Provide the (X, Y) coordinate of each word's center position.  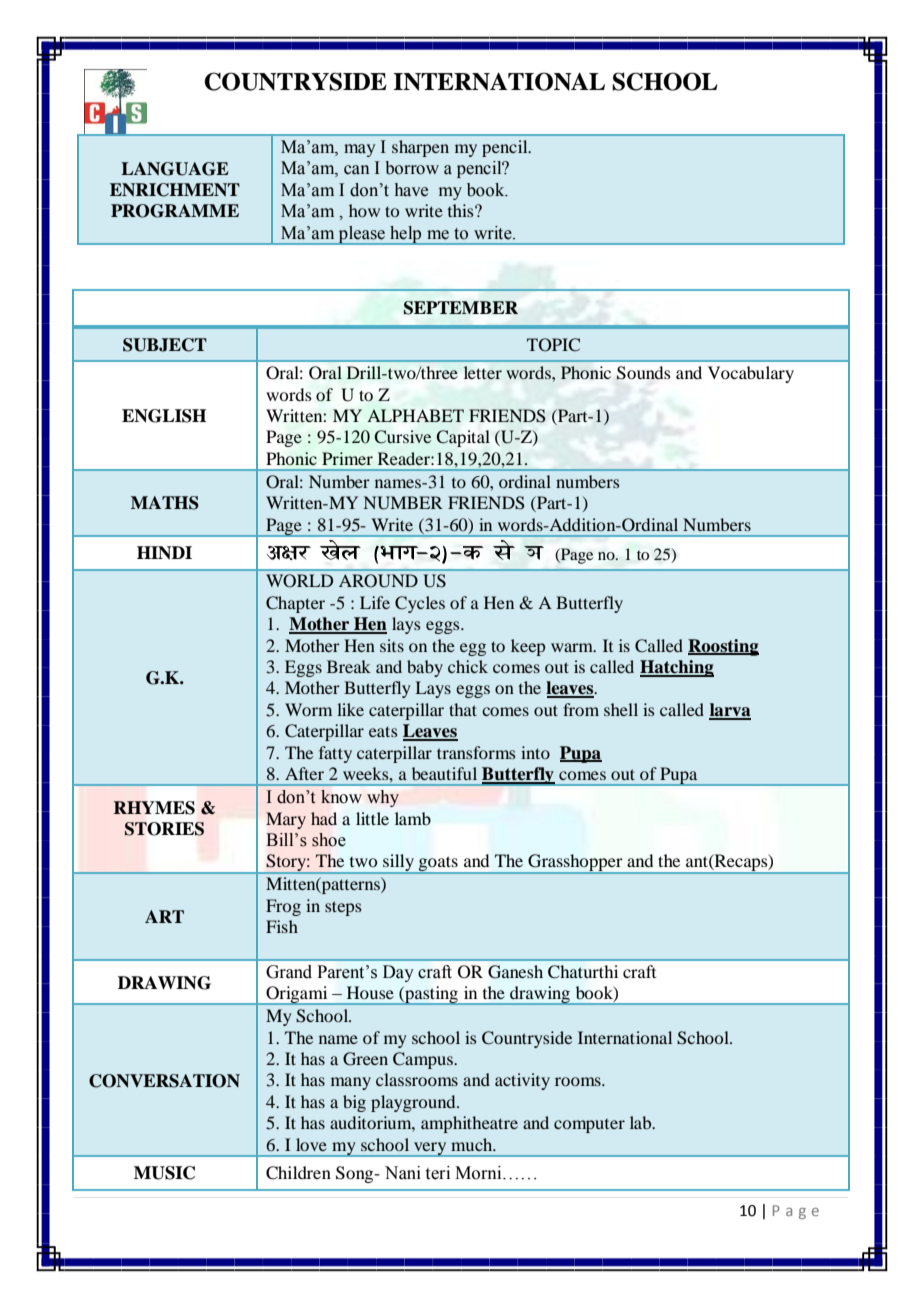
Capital (463, 438)
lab (642, 1122)
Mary (286, 820)
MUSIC (164, 1173)
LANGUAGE (175, 169)
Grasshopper (575, 864)
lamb (413, 818)
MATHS (165, 503)
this (462, 210)
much (473, 1144)
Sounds (643, 373)
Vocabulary (751, 374)
